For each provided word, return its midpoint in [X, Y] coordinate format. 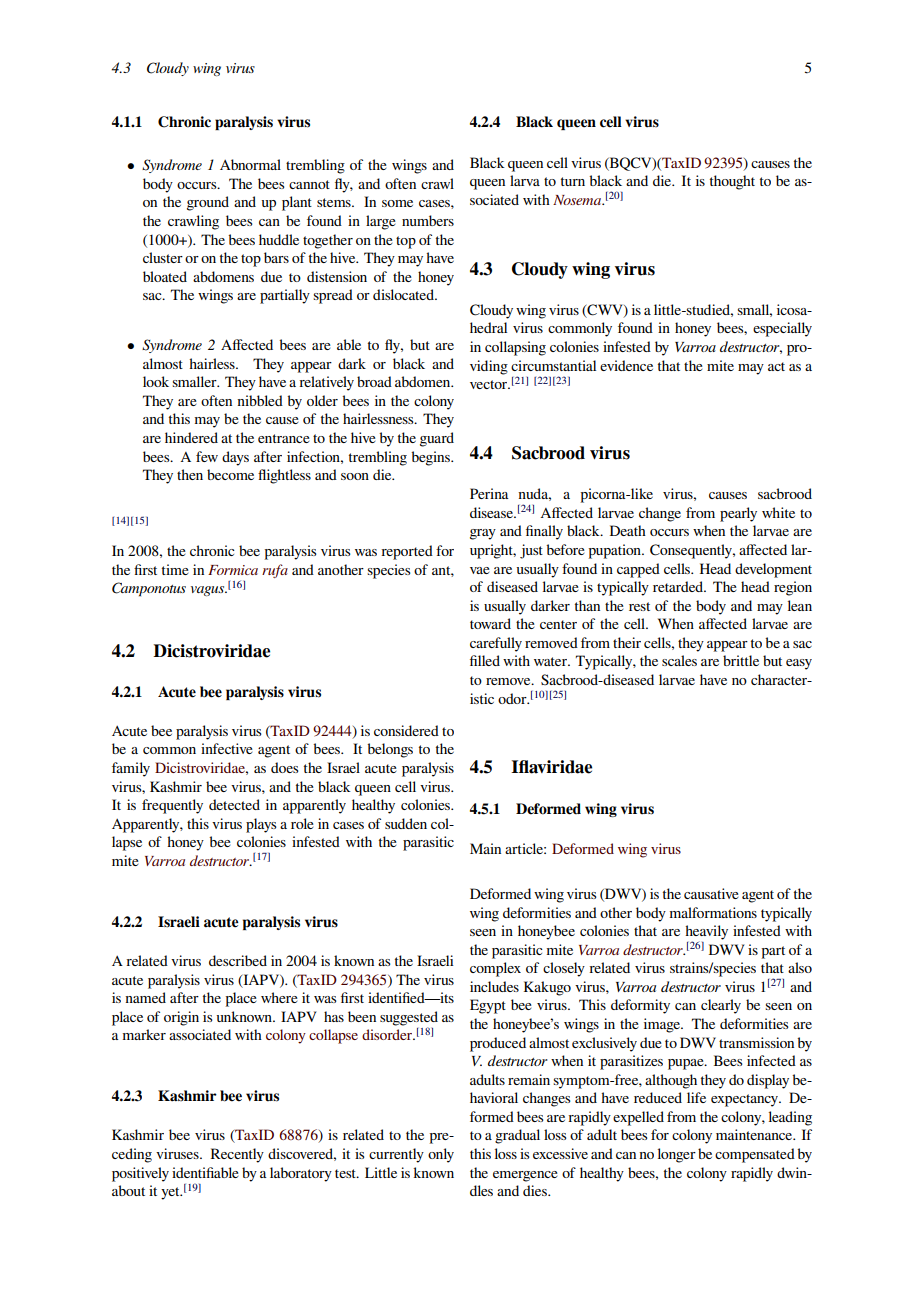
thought [732, 182]
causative [711, 893]
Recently [237, 1155]
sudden [406, 823]
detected [234, 804]
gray [483, 534]
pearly [738, 514]
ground [208, 203]
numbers [428, 220]
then [190, 474]
